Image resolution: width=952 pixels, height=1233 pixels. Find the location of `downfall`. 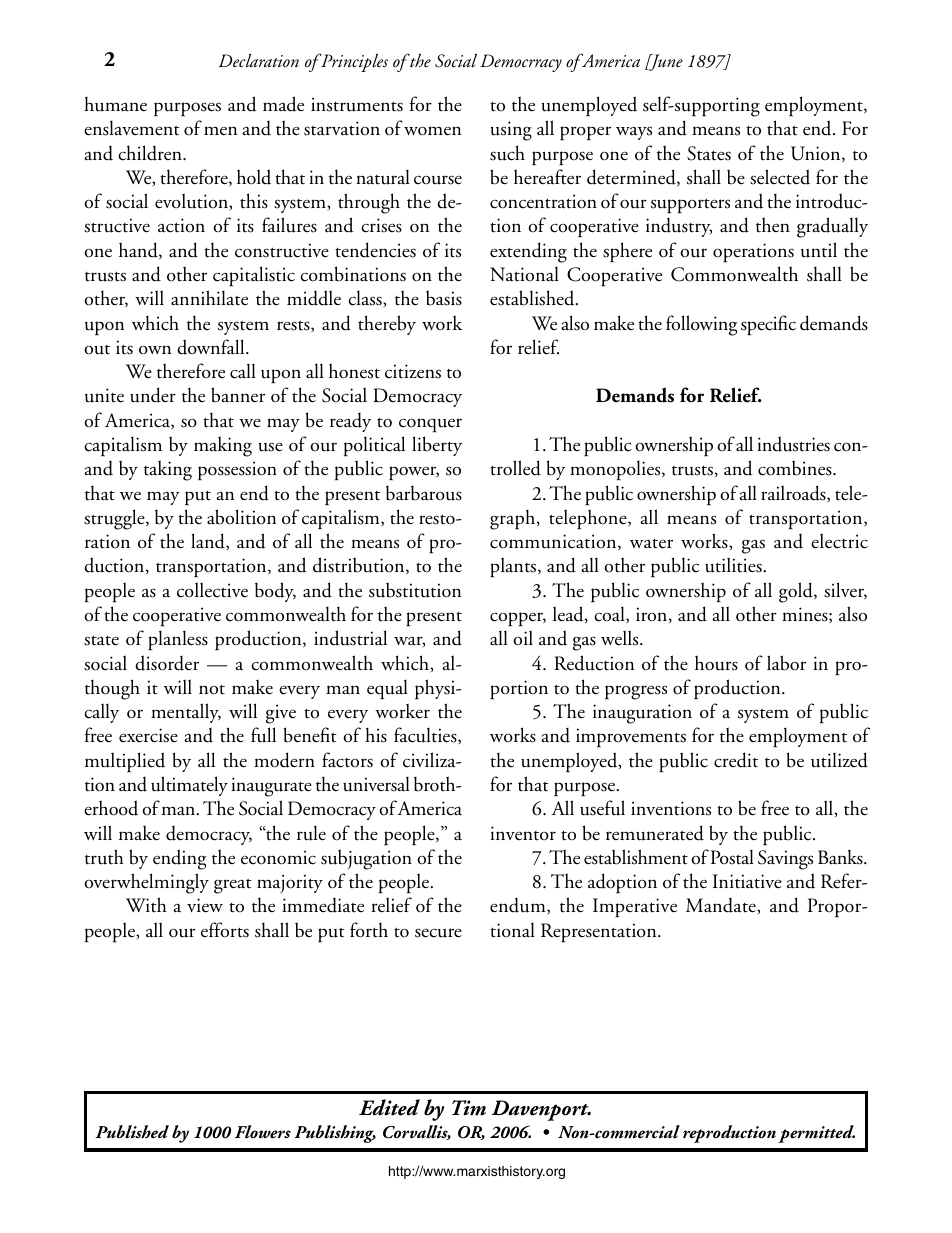

downfall is located at coordinates (212, 347).
